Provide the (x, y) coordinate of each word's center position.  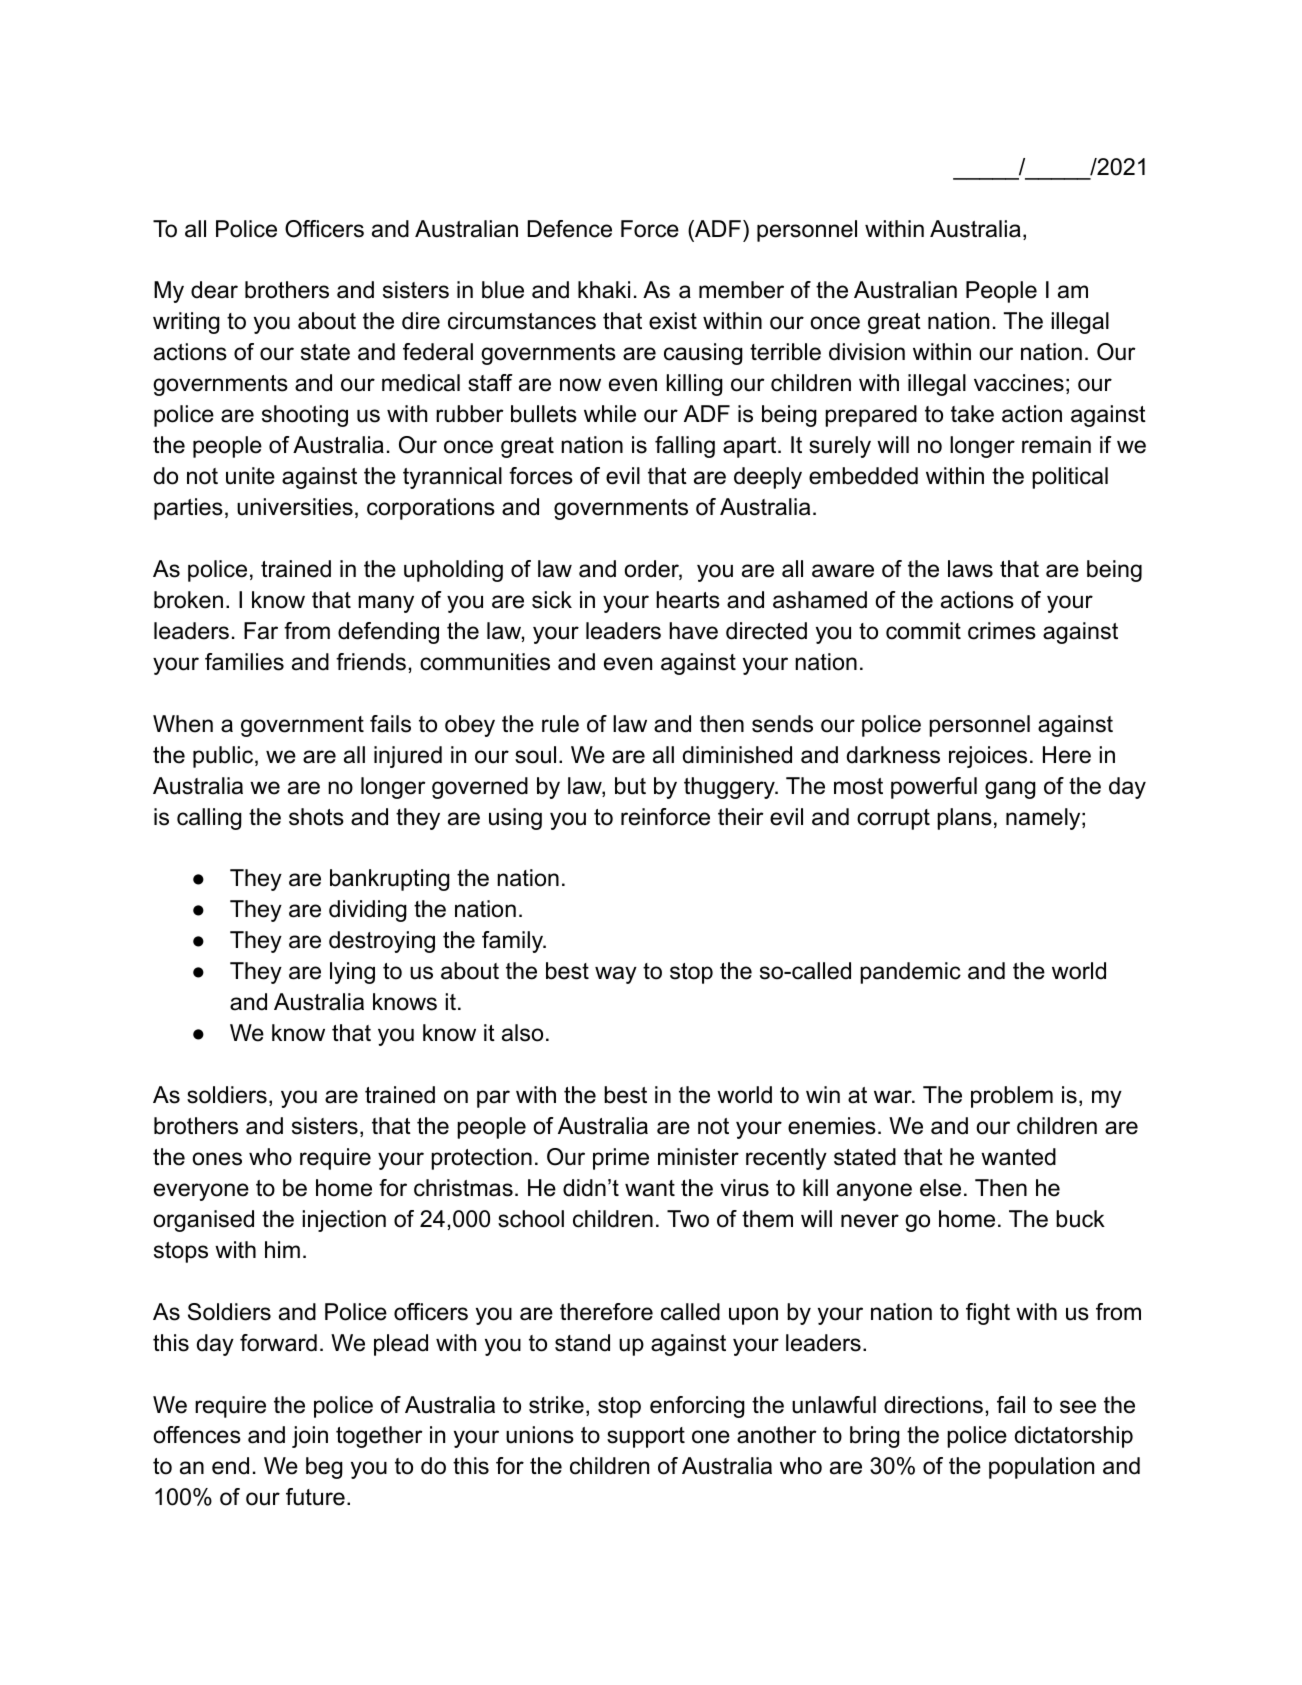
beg (324, 1468)
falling (685, 447)
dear (214, 290)
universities (295, 507)
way (616, 975)
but (630, 786)
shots (316, 817)
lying (352, 973)
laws (970, 569)
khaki (604, 290)
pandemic (910, 973)
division (867, 352)
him (282, 1249)
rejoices (988, 757)
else (940, 1188)
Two (688, 1219)
